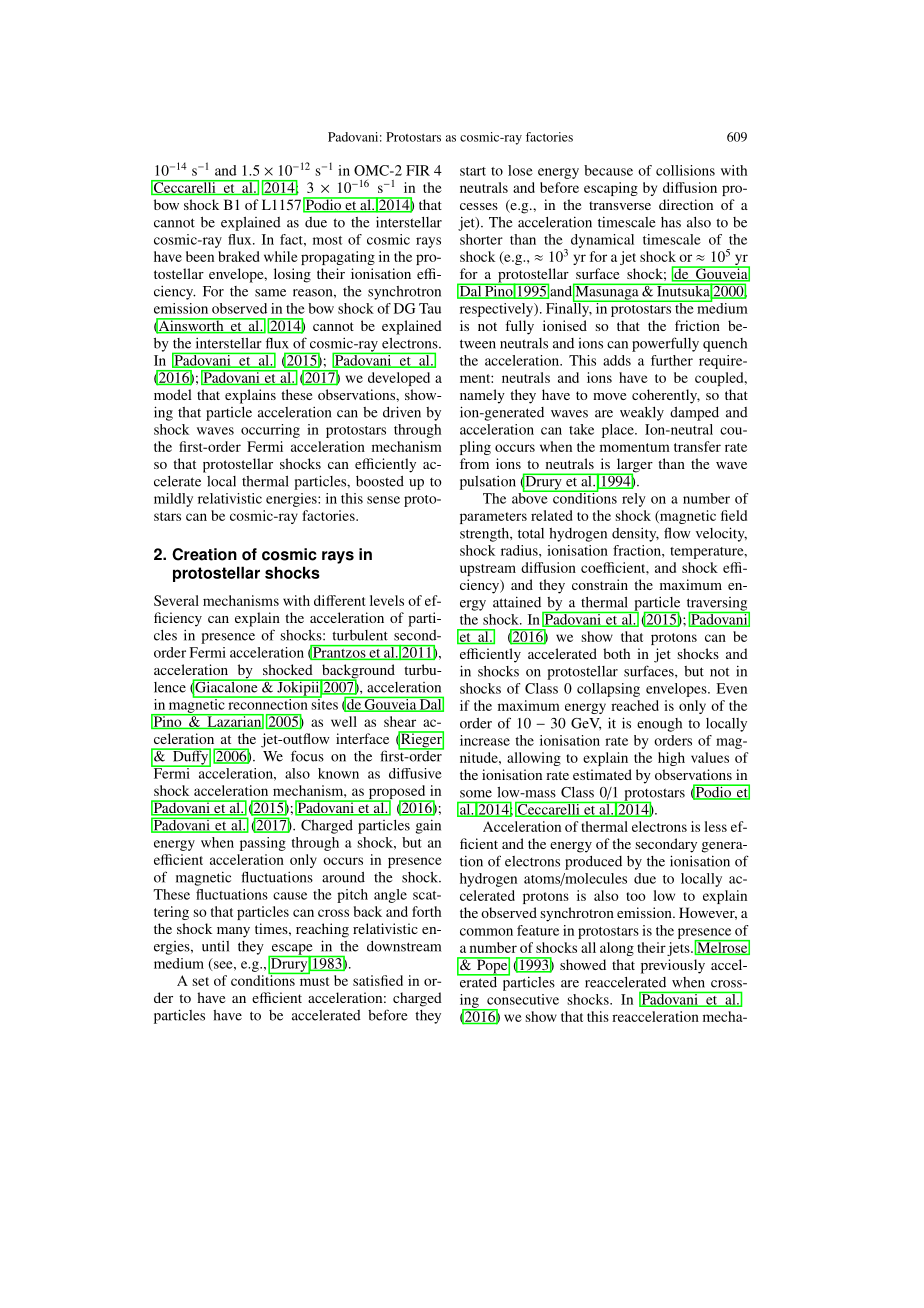  I want to click on previously, so click(673, 966).
